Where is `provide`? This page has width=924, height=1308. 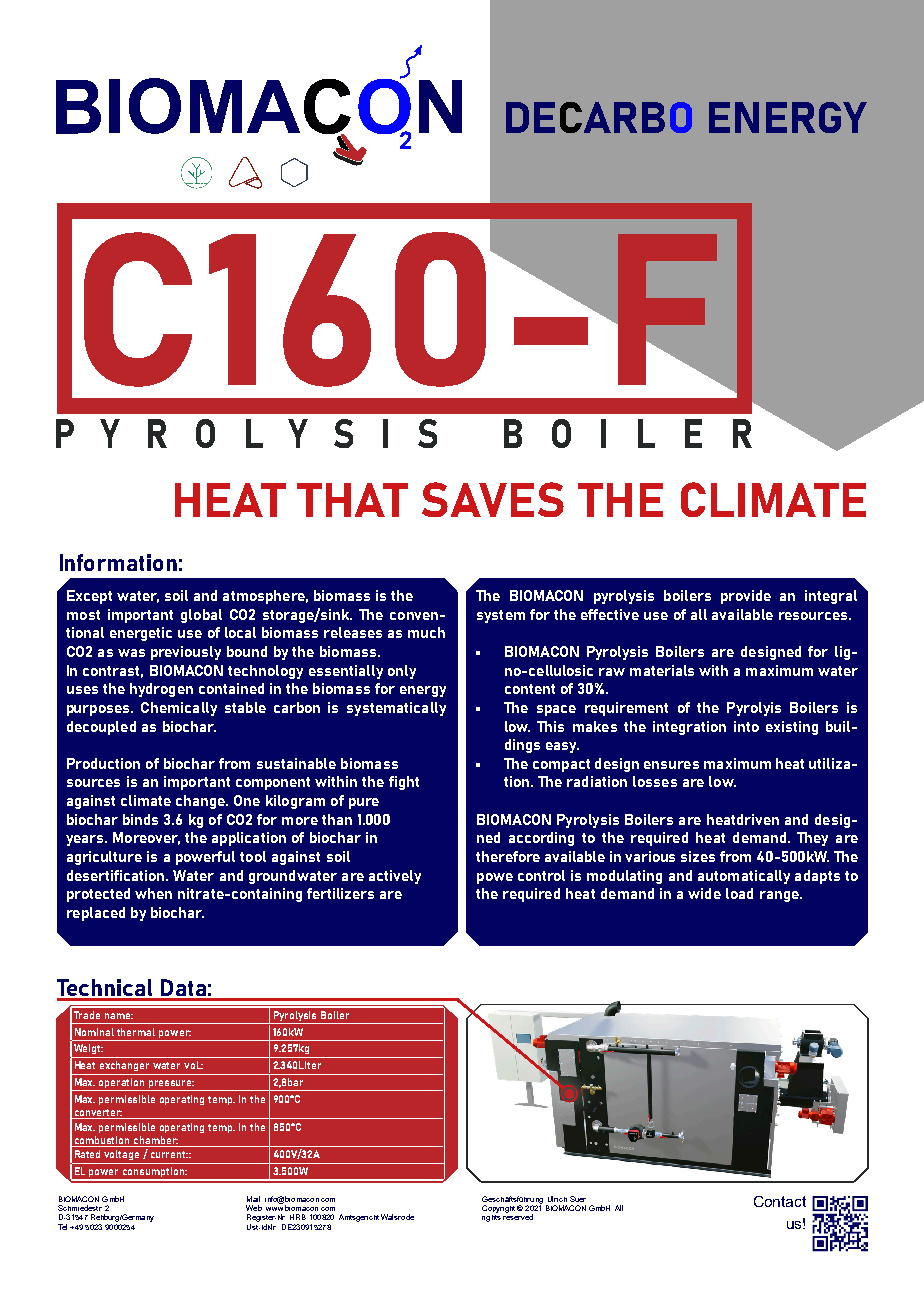 provide is located at coordinates (746, 597).
